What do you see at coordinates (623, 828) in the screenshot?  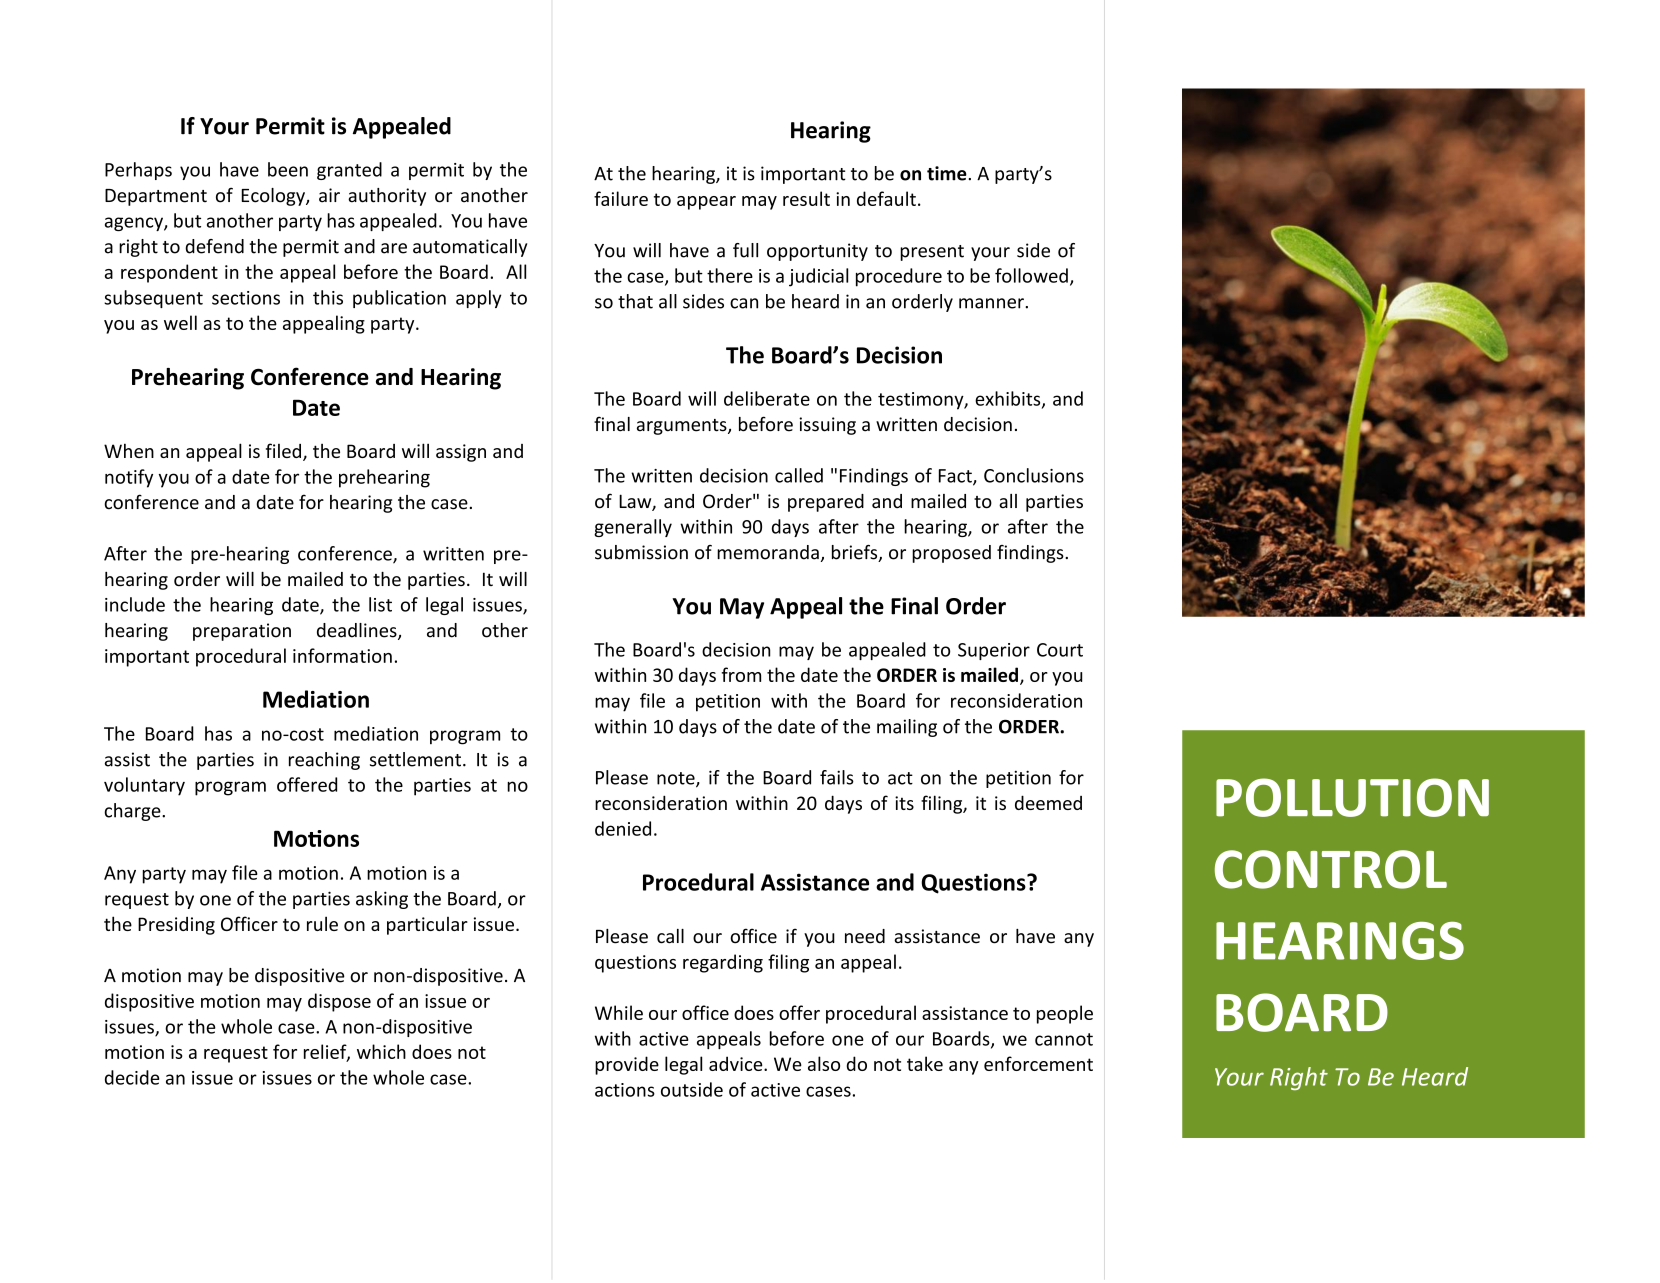 I see `denied` at bounding box center [623, 828].
